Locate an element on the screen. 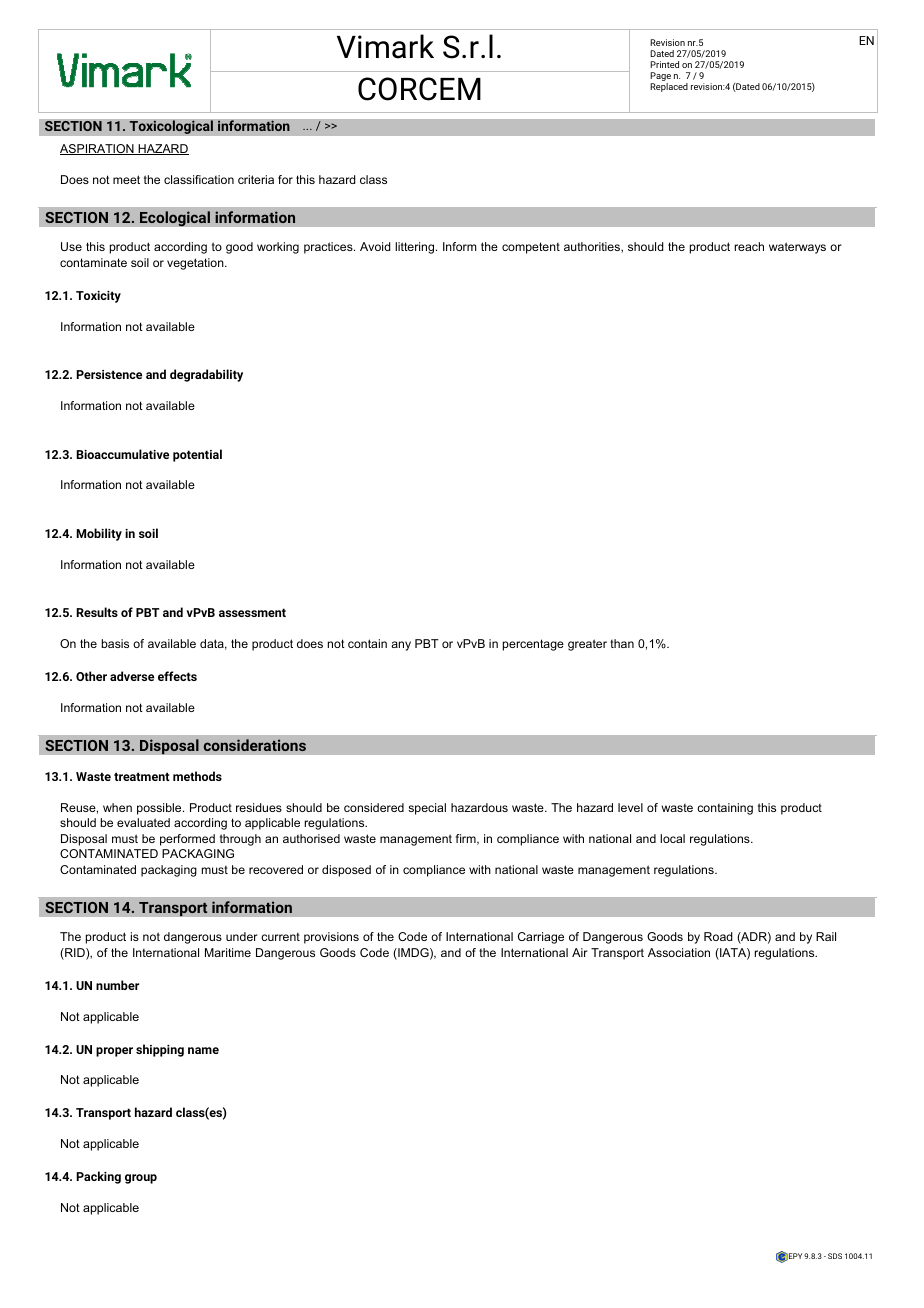  any is located at coordinates (401, 646).
